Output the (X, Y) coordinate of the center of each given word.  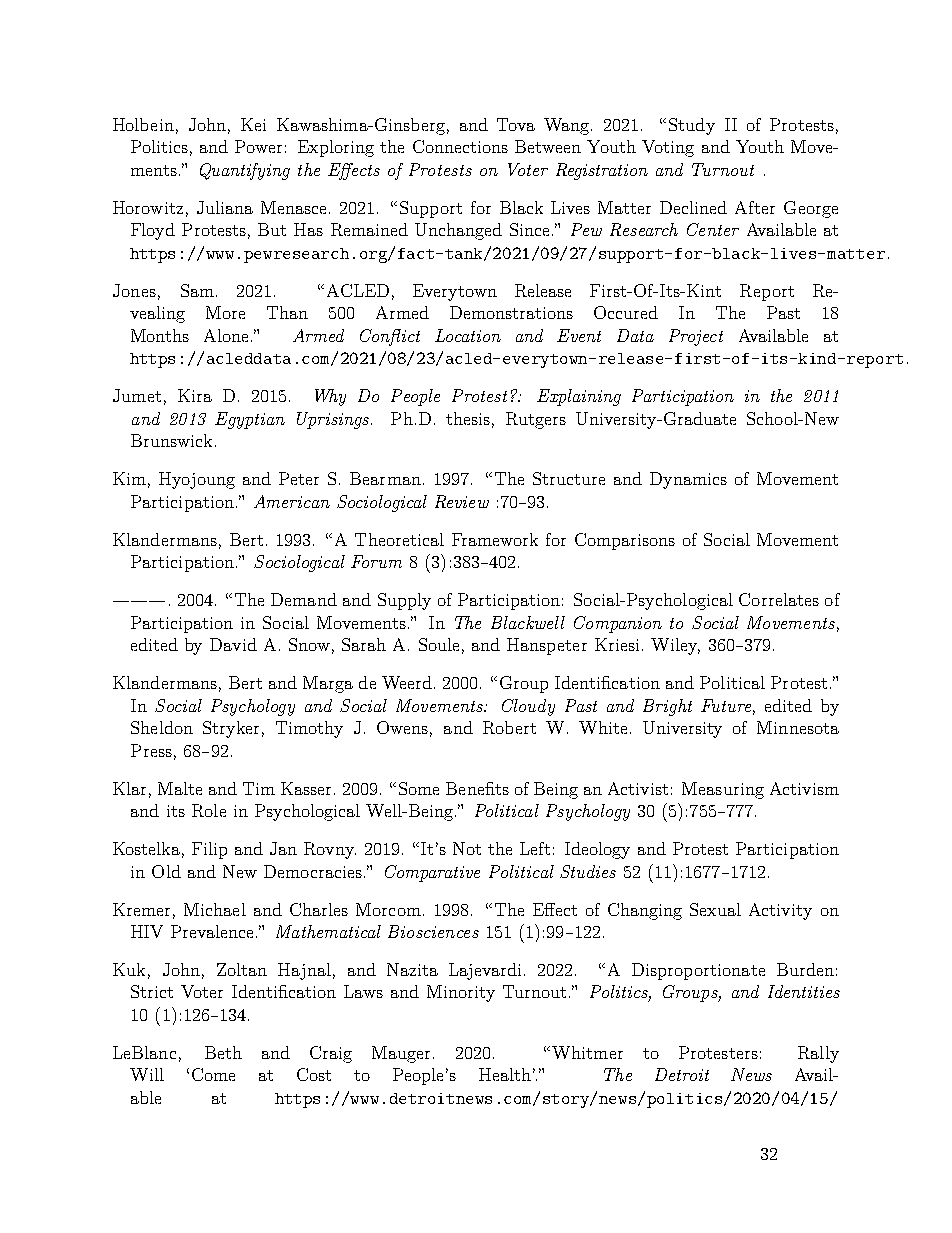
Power (258, 146)
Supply (404, 601)
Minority (461, 993)
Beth (223, 1052)
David (233, 644)
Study (692, 126)
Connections (460, 146)
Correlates (779, 599)
